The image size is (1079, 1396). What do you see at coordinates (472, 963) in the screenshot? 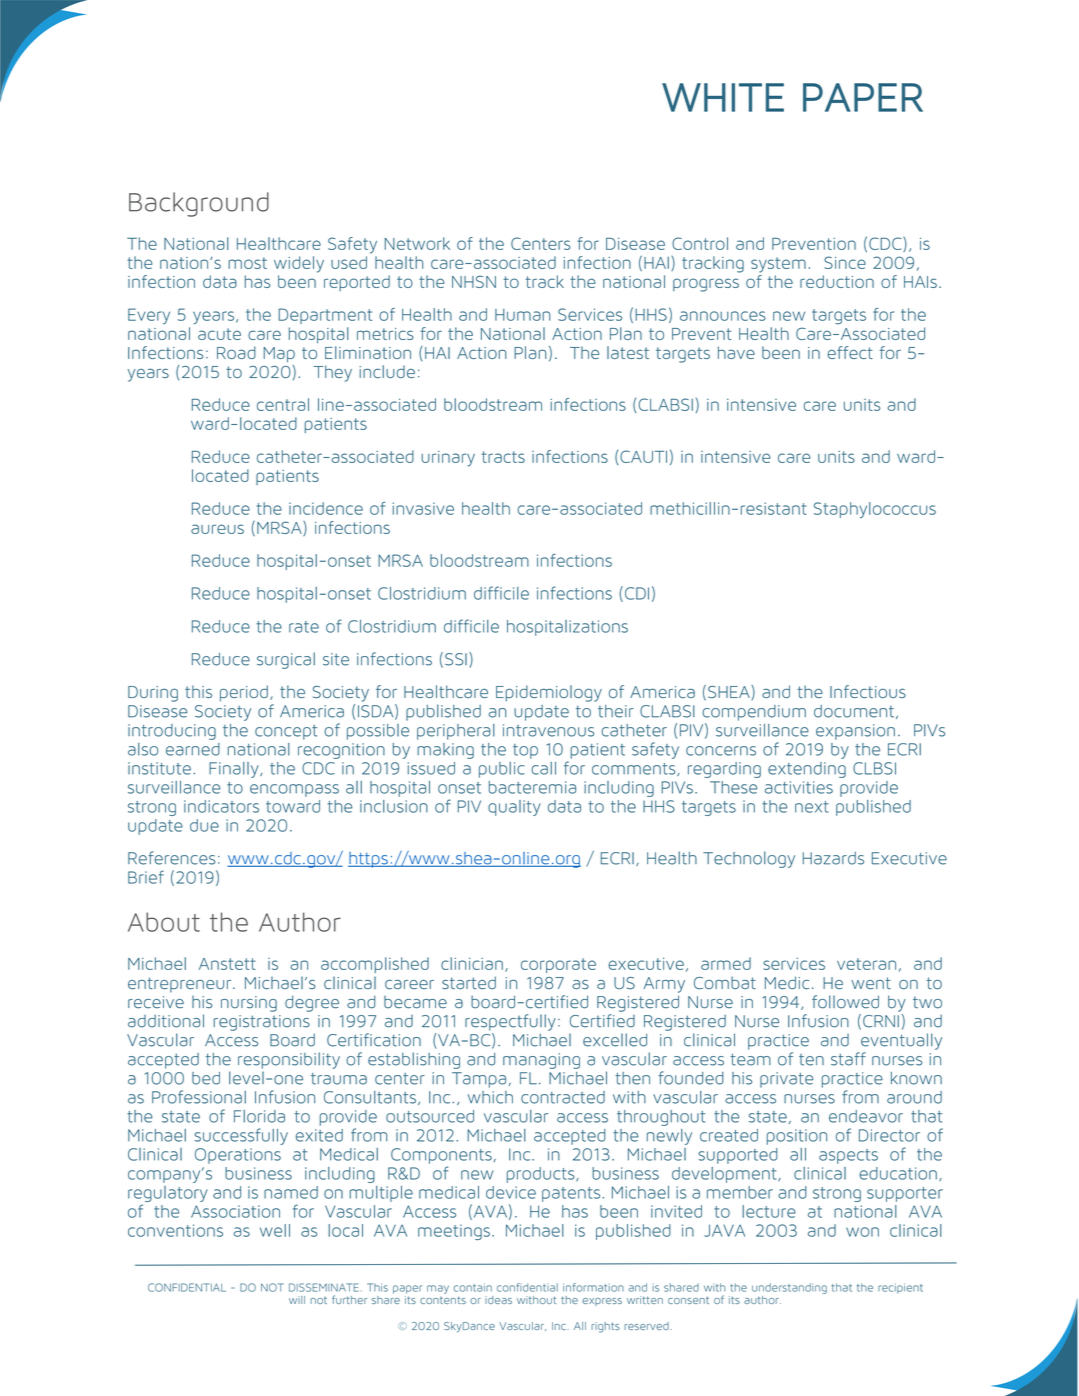
I see `clinician` at bounding box center [472, 963].
